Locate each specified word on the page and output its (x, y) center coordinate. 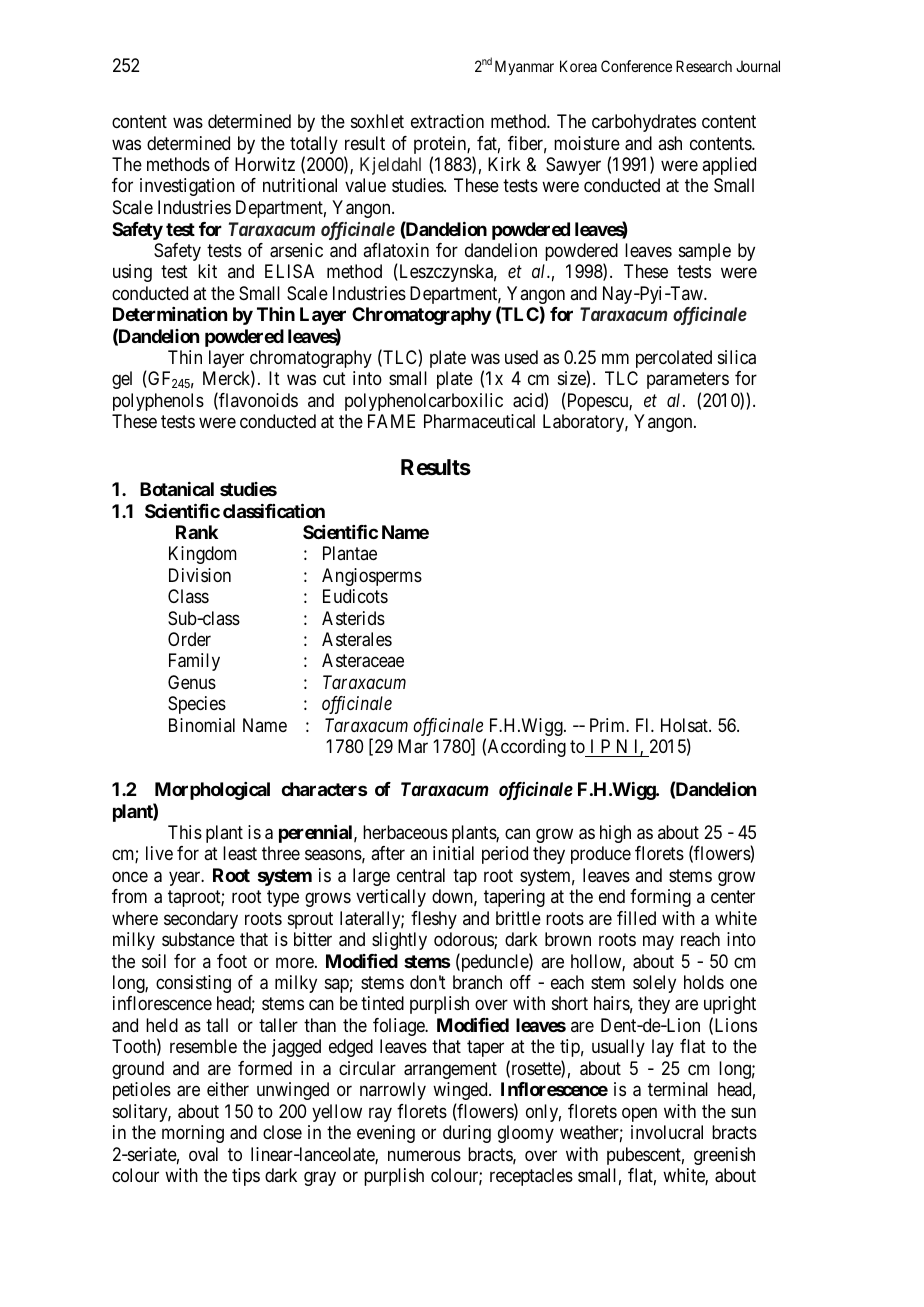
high (615, 834)
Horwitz (265, 164)
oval (203, 1154)
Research (704, 66)
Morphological (212, 791)
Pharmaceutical (479, 421)
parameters (688, 381)
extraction (447, 121)
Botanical (177, 489)
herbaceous (405, 832)
